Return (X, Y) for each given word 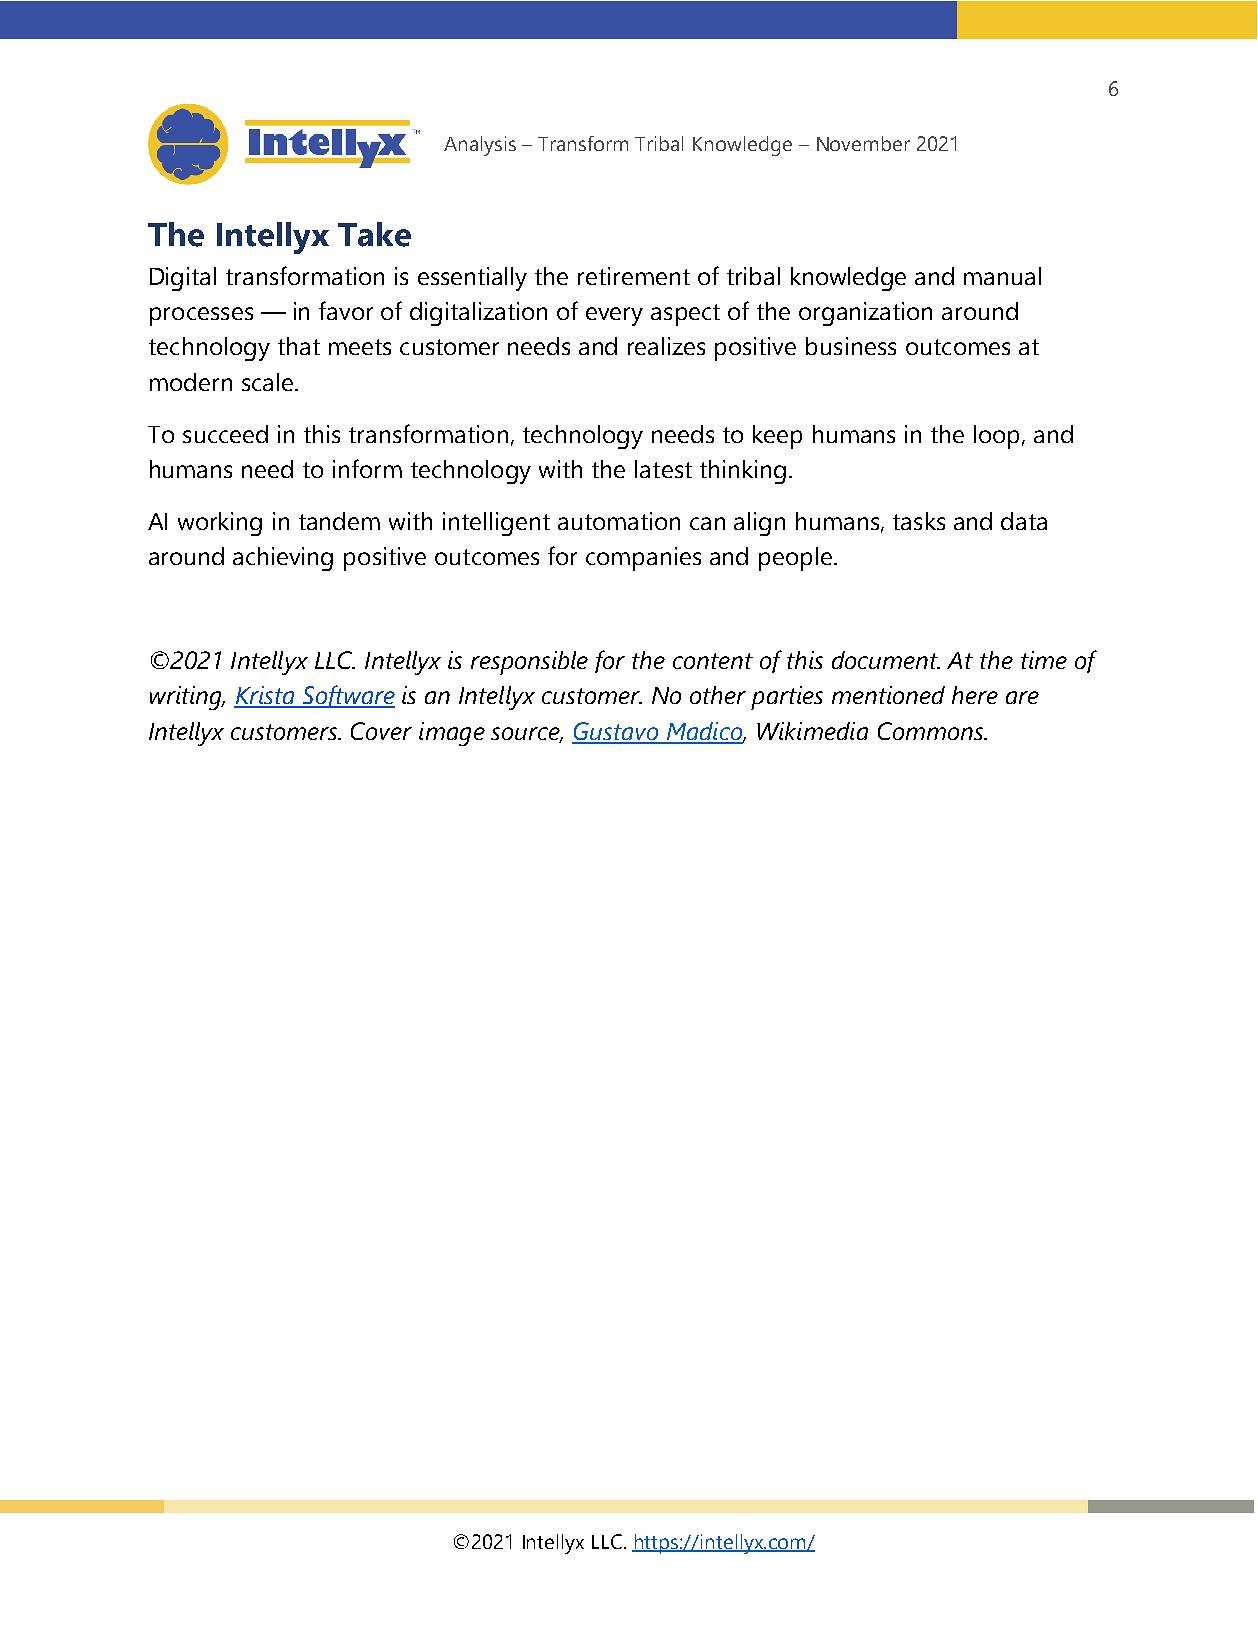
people (795, 559)
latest (663, 469)
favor (346, 310)
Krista (265, 696)
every (614, 316)
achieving (283, 559)
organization (865, 314)
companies (643, 559)
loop (998, 437)
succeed (225, 434)
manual (1002, 276)
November (863, 143)
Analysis (480, 146)
